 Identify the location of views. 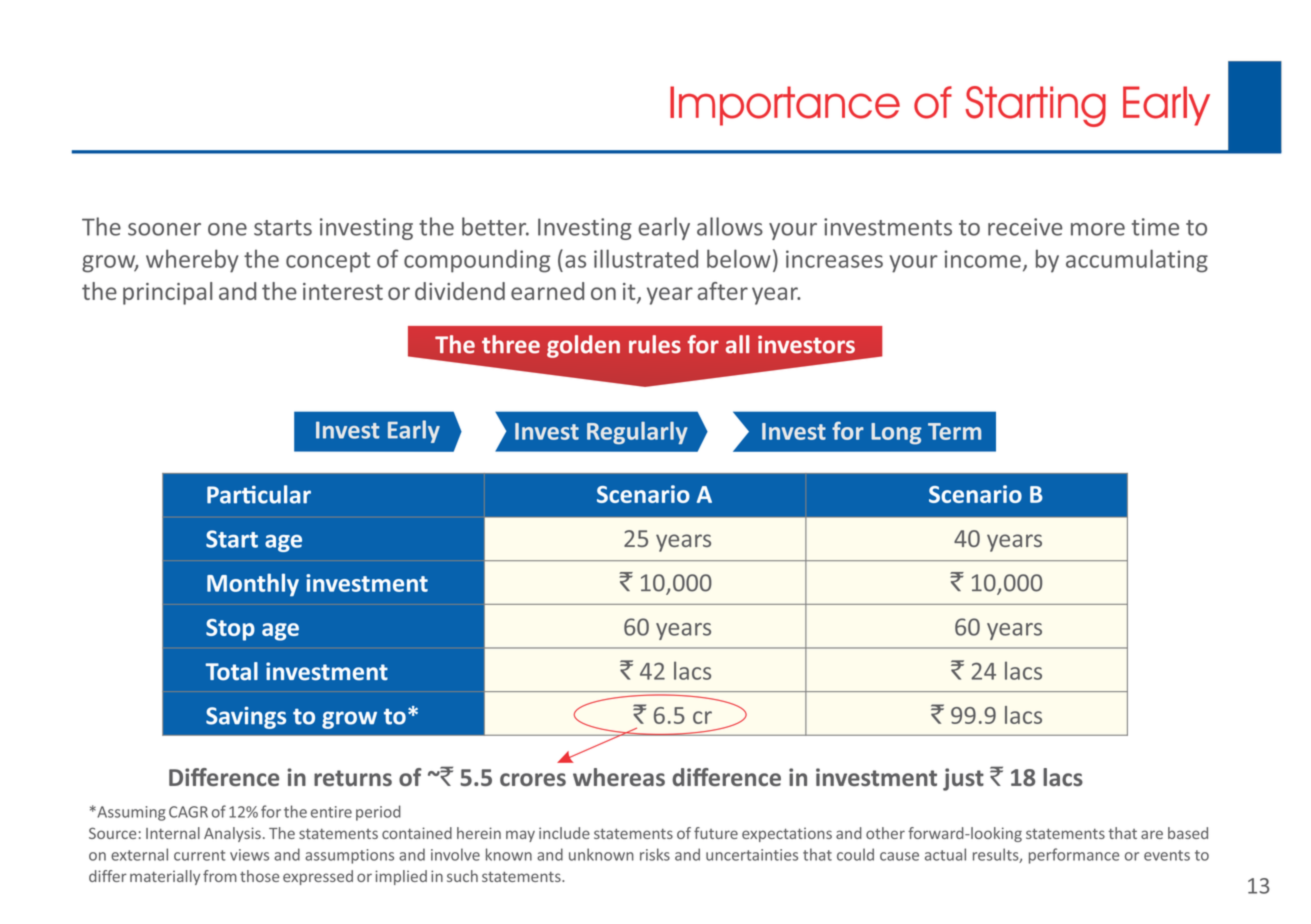
(249, 855).
